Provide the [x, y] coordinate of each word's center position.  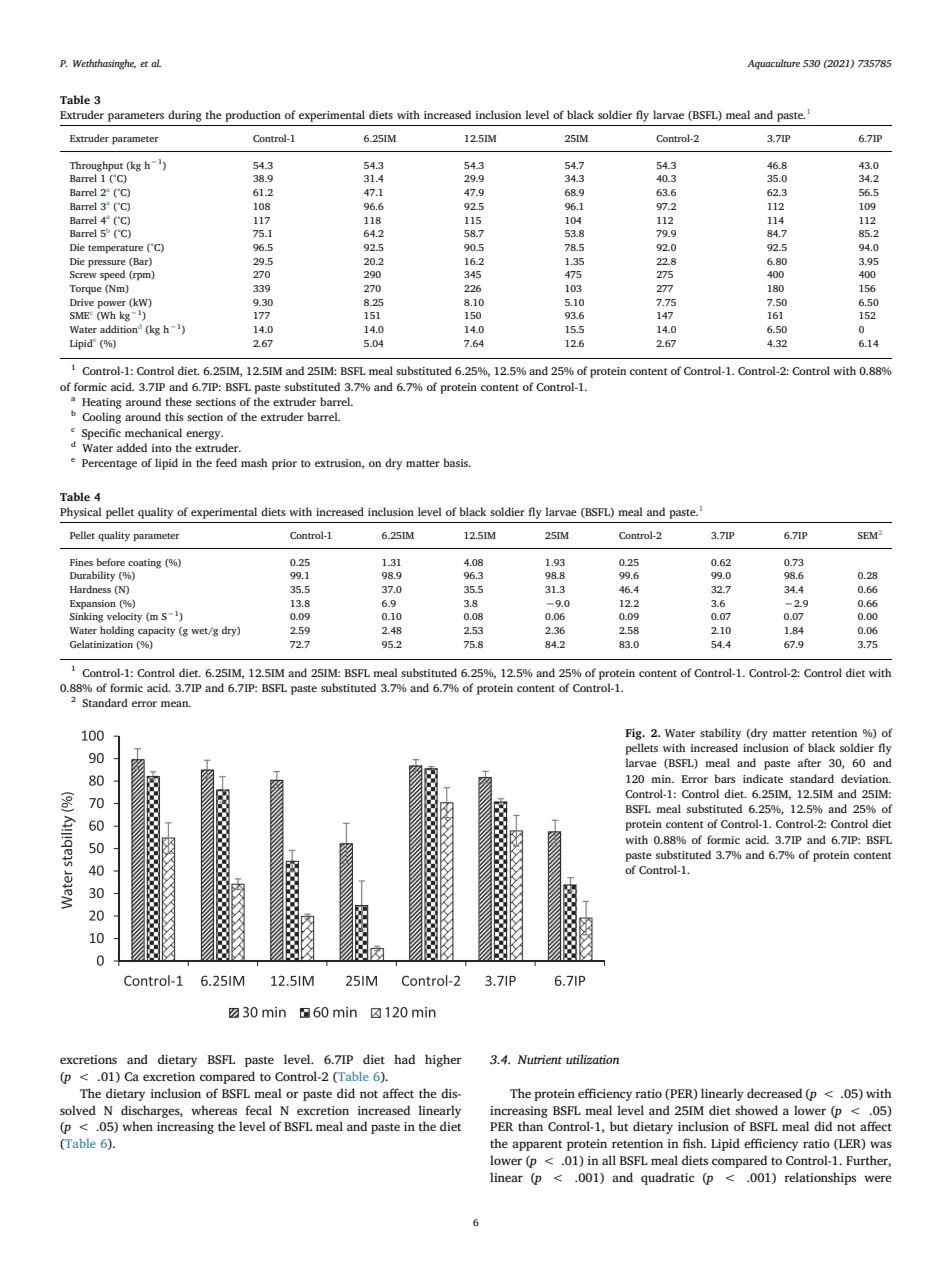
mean [176, 704]
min [662, 779]
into [162, 448]
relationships [820, 1178]
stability [720, 734]
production [253, 116]
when [137, 1126]
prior [284, 464]
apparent [537, 1145]
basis [456, 462]
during [185, 116]
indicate [763, 778]
